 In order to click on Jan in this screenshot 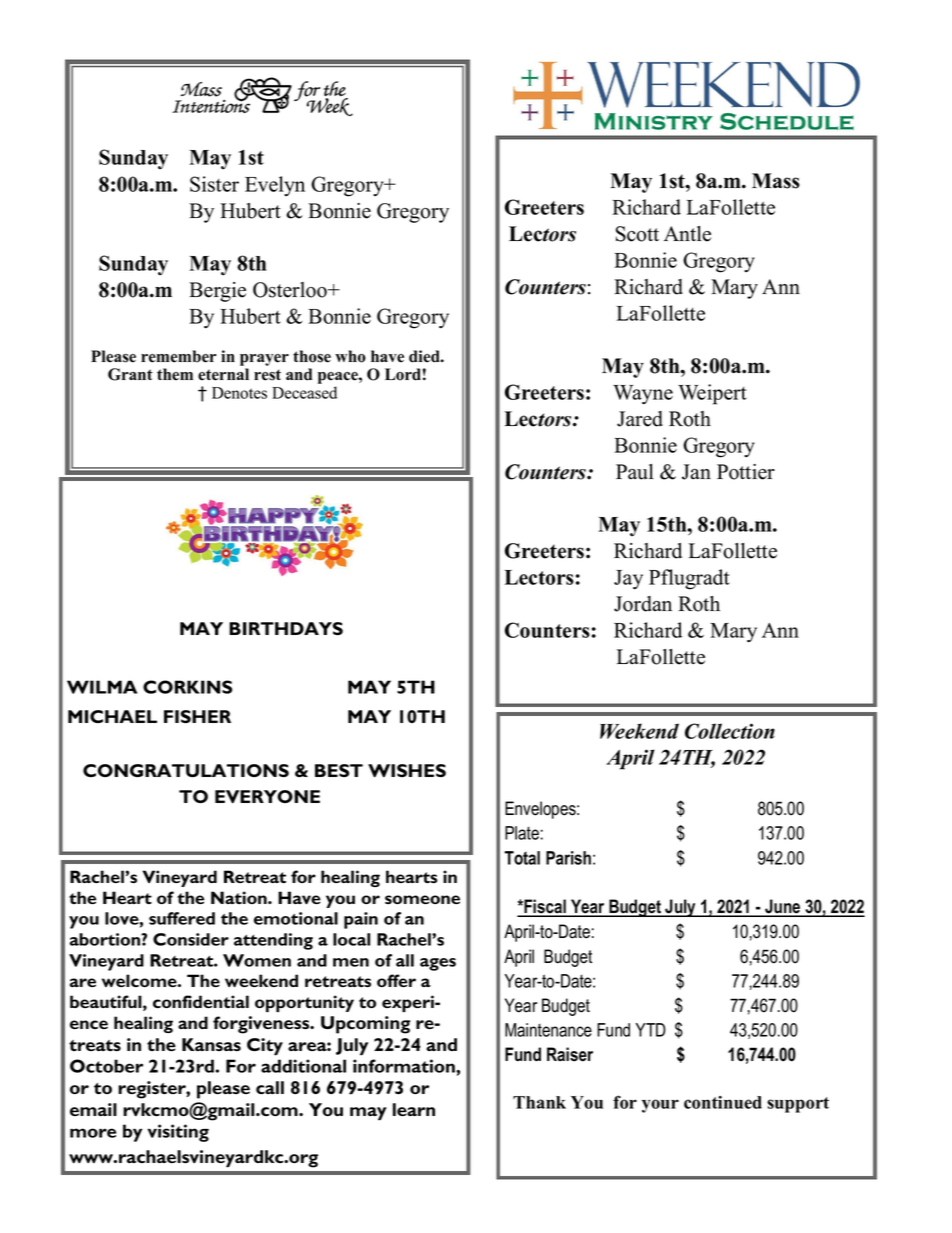, I will do `click(696, 472)`.
